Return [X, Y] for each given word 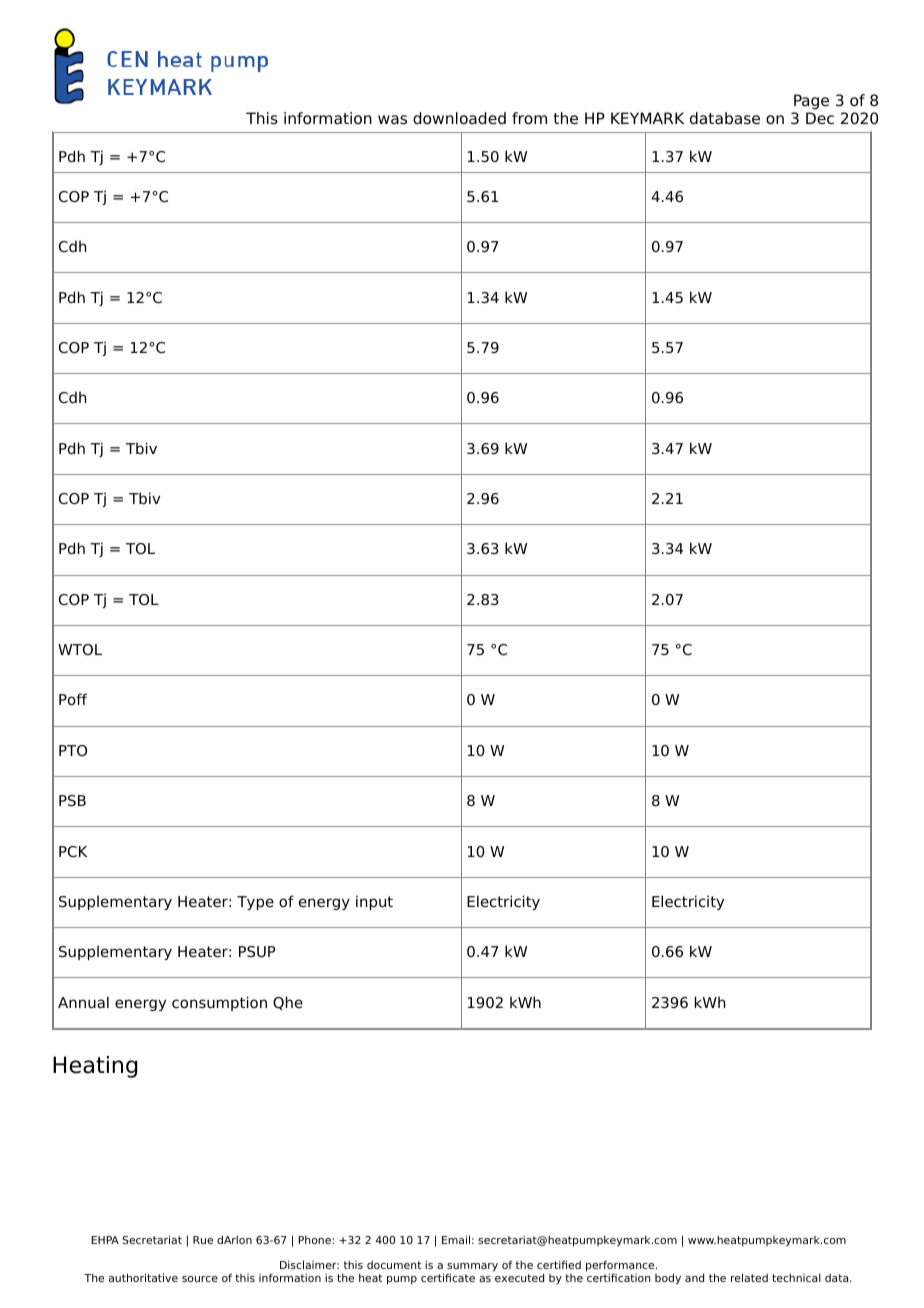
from [529, 118]
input [374, 902]
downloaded [459, 118]
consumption [219, 1003]
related [749, 1277]
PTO [73, 750]
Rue [203, 1240]
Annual [83, 1002]
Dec [820, 118]
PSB [72, 800]
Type [255, 903]
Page [811, 102]
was [392, 120]
